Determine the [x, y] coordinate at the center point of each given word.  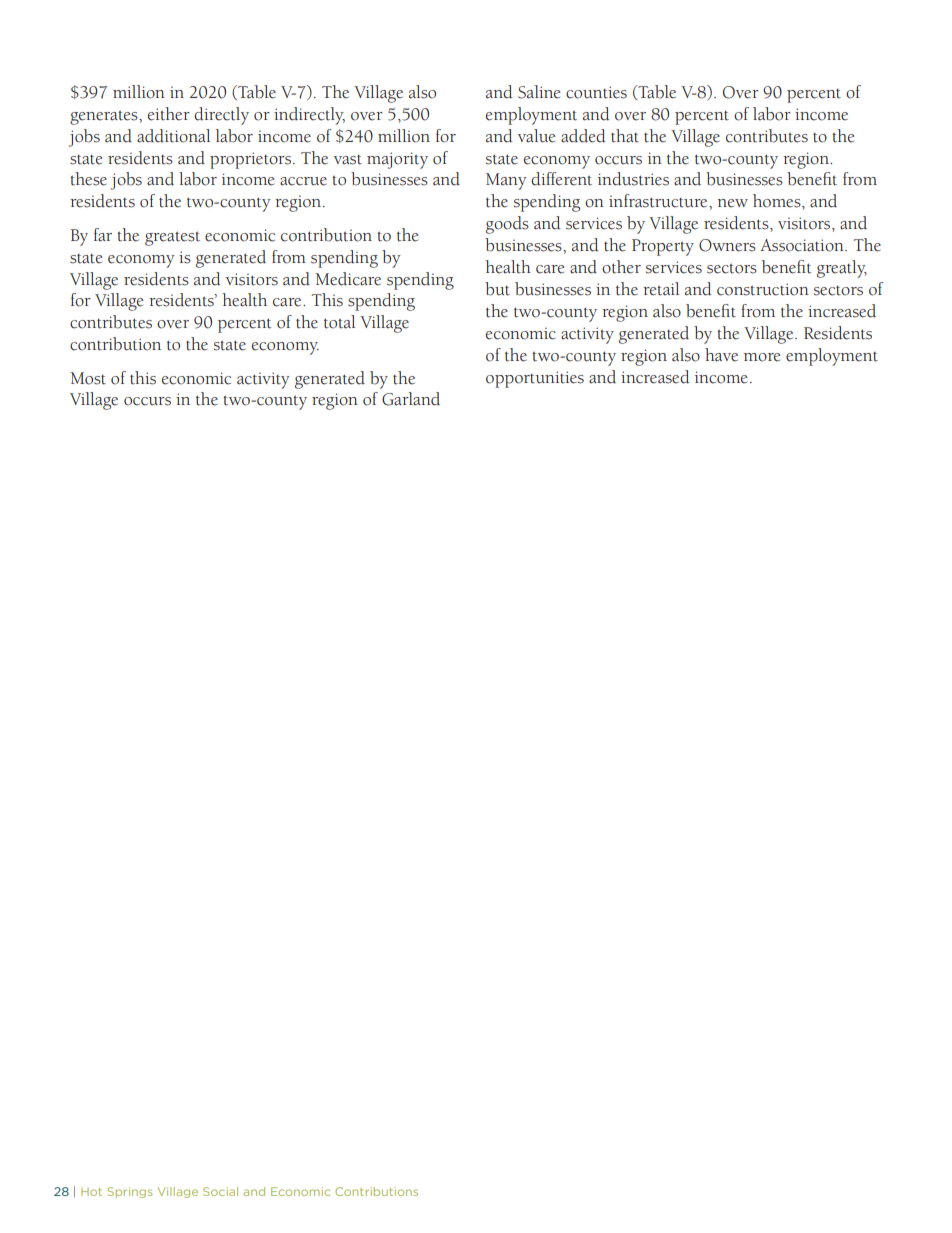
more [762, 357]
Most [88, 378]
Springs [129, 1192]
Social [220, 1191]
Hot [91, 1192]
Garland [411, 399]
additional [173, 136]
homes [778, 201]
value [536, 136]
